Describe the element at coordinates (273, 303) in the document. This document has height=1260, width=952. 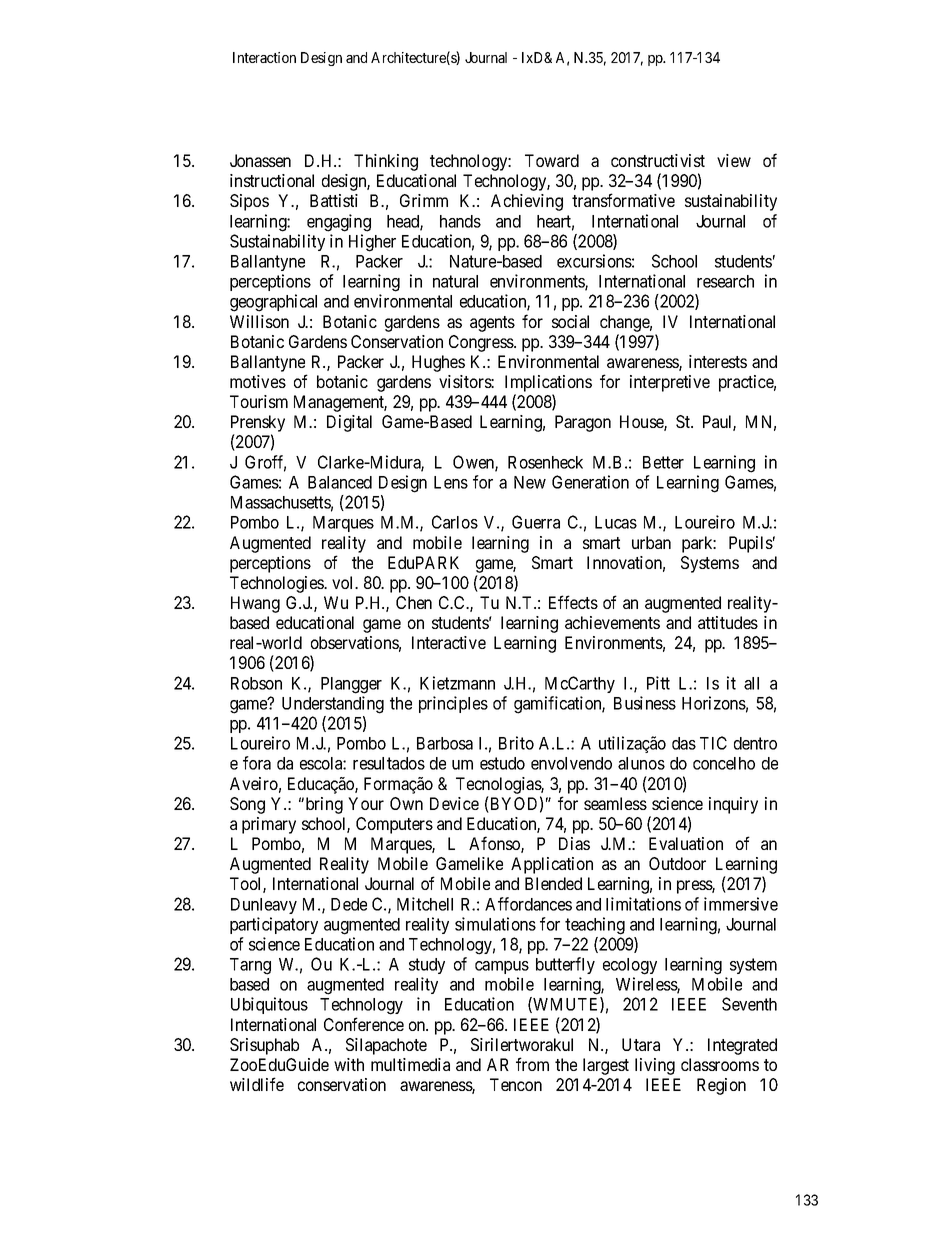
I see `geographical` at that location.
